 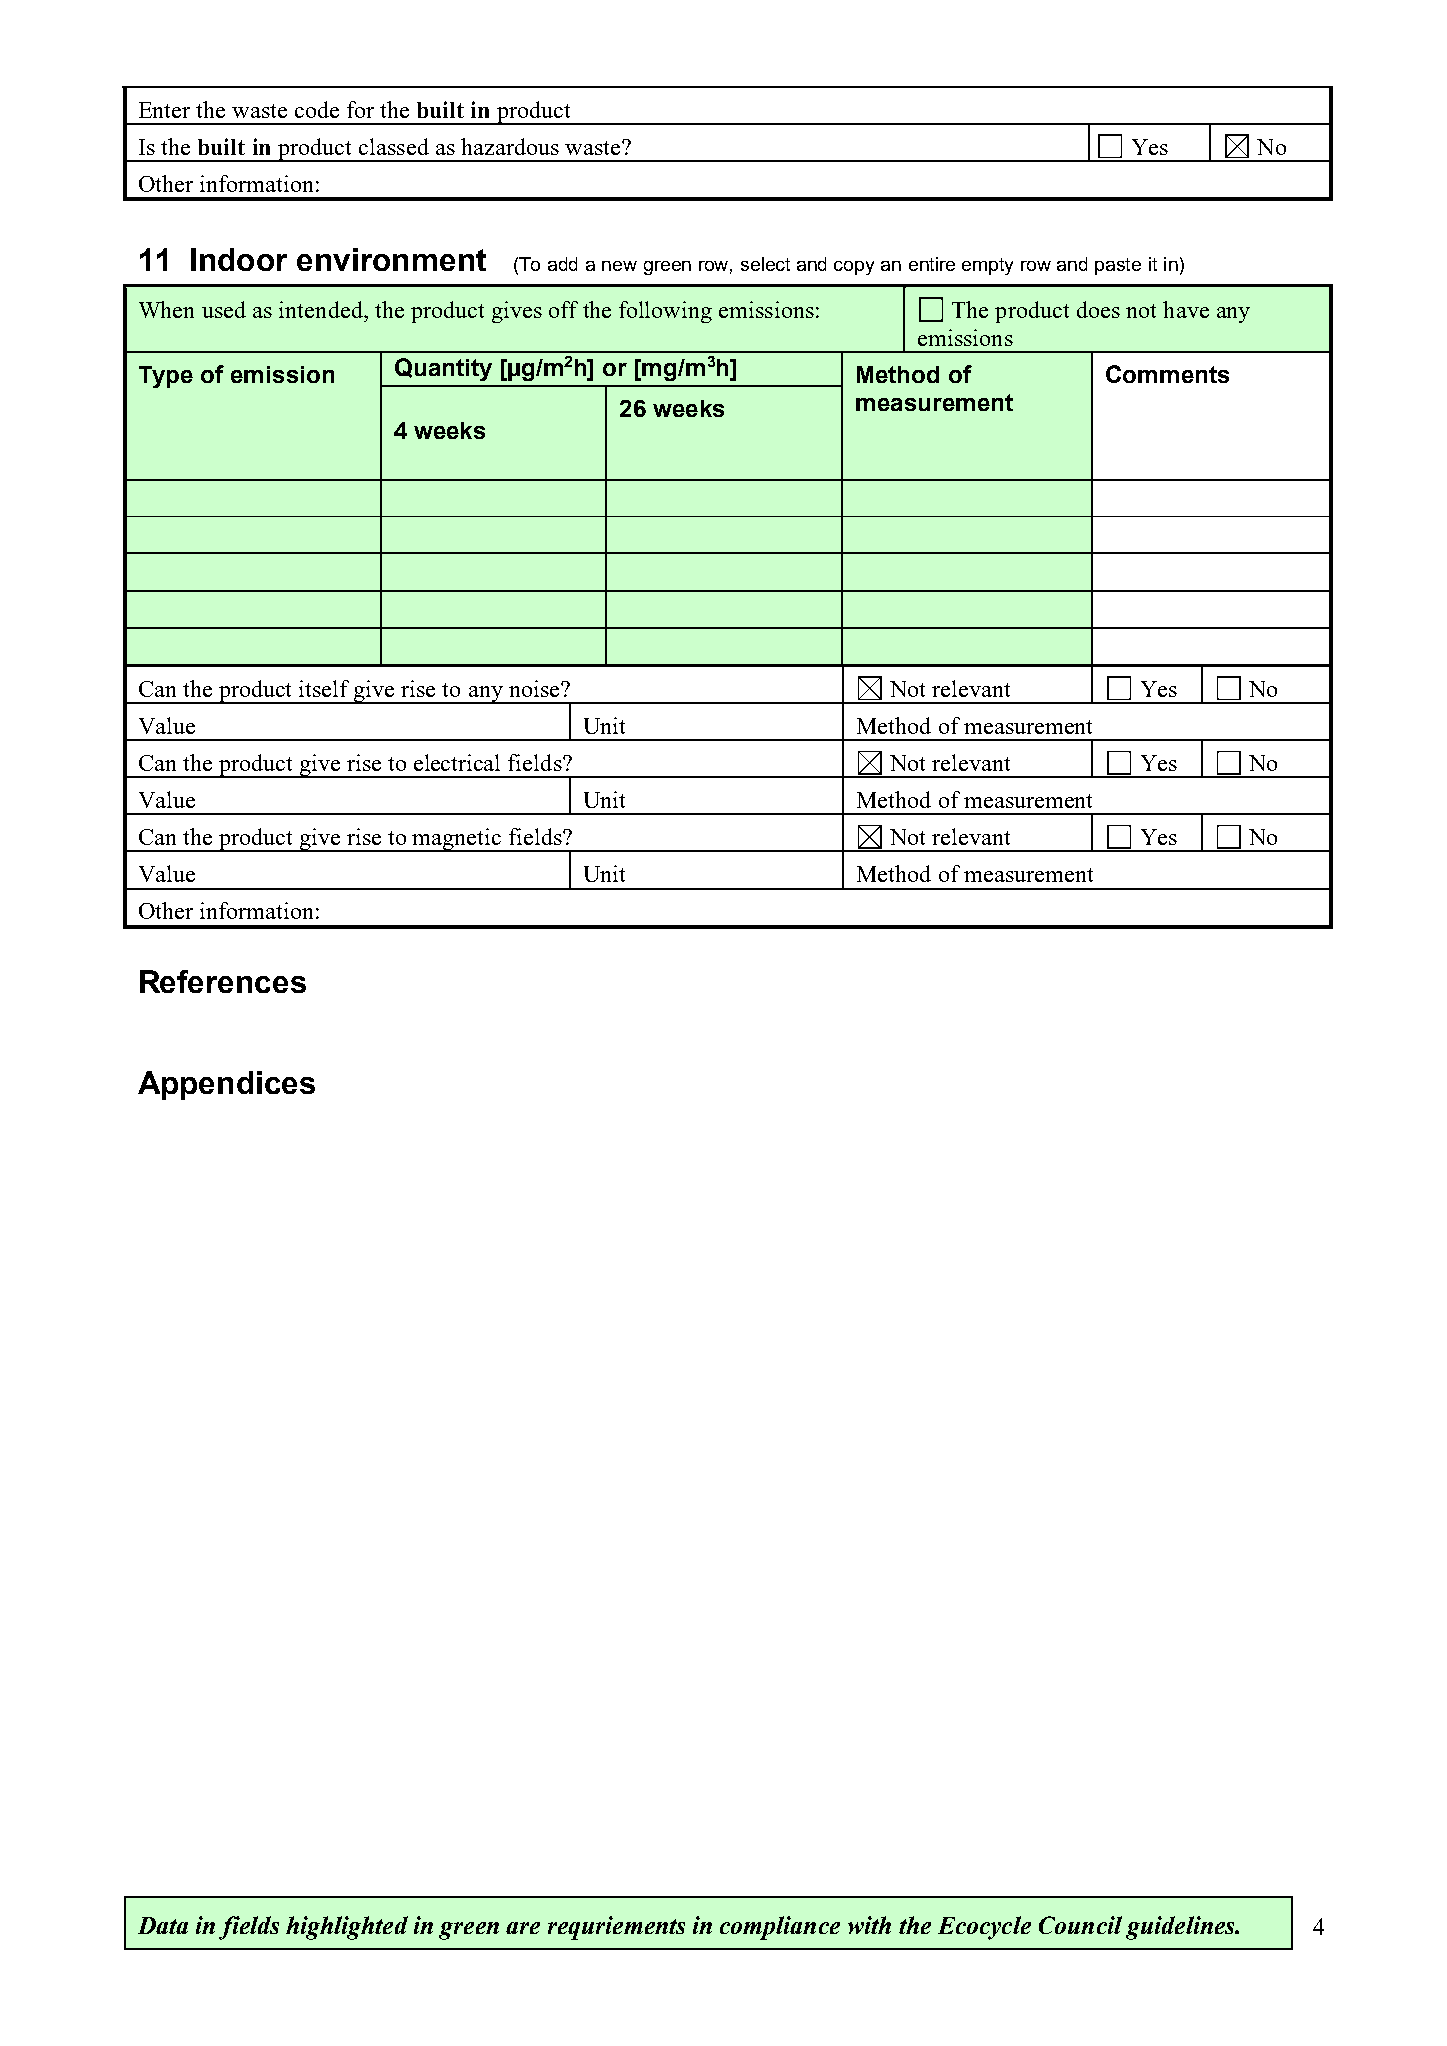 What do you see at coordinates (317, 109) in the screenshot?
I see `code` at bounding box center [317, 109].
